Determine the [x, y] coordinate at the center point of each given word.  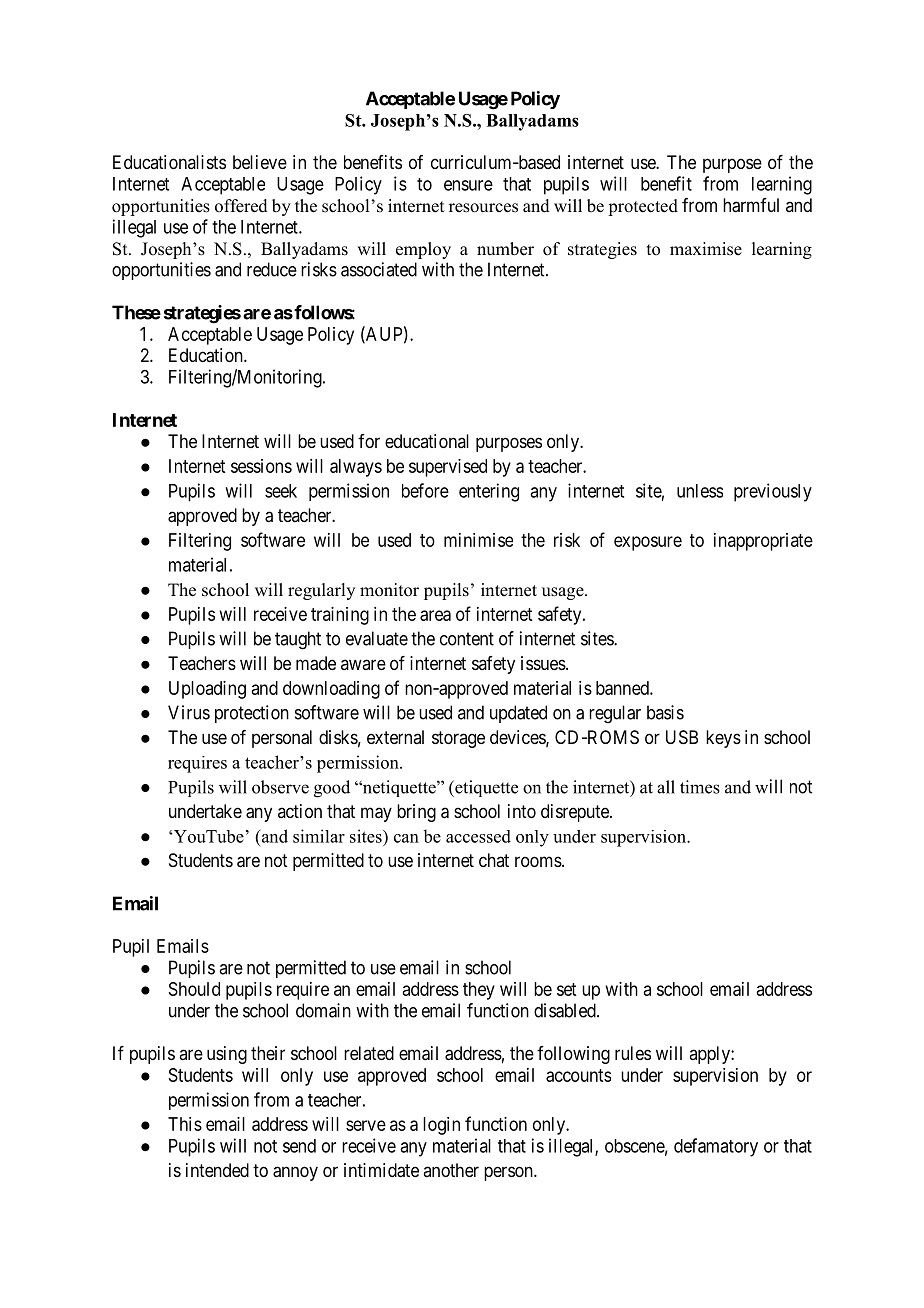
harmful [751, 205]
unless [700, 491]
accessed [478, 836]
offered [241, 206]
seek [281, 491]
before [425, 490]
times [700, 787]
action [300, 811]
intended [217, 1170]
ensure [468, 185]
